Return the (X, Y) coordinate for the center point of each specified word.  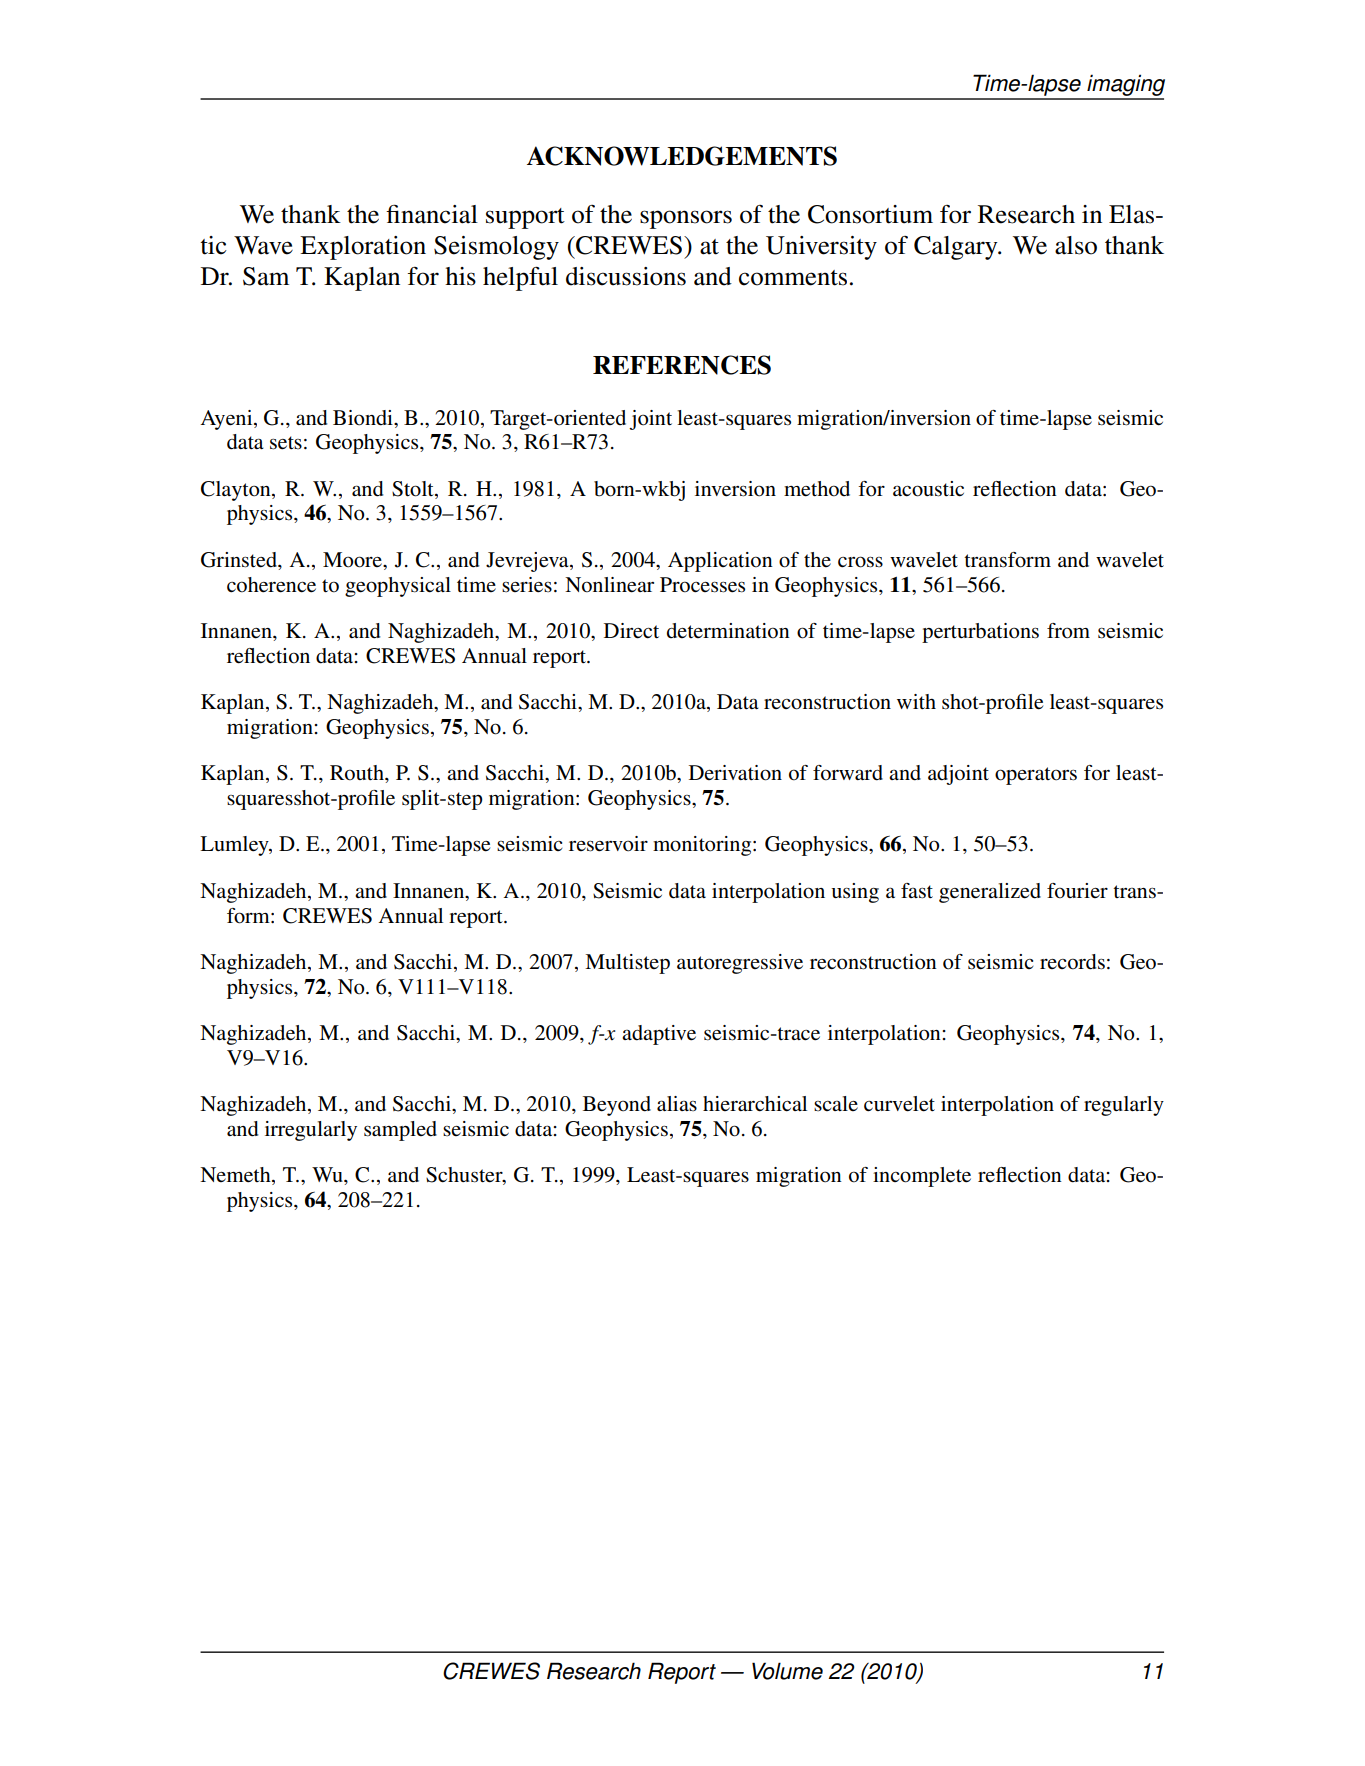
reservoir (608, 844)
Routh (358, 773)
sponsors (686, 219)
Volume (787, 1671)
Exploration (363, 248)
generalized (990, 893)
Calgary (957, 248)
